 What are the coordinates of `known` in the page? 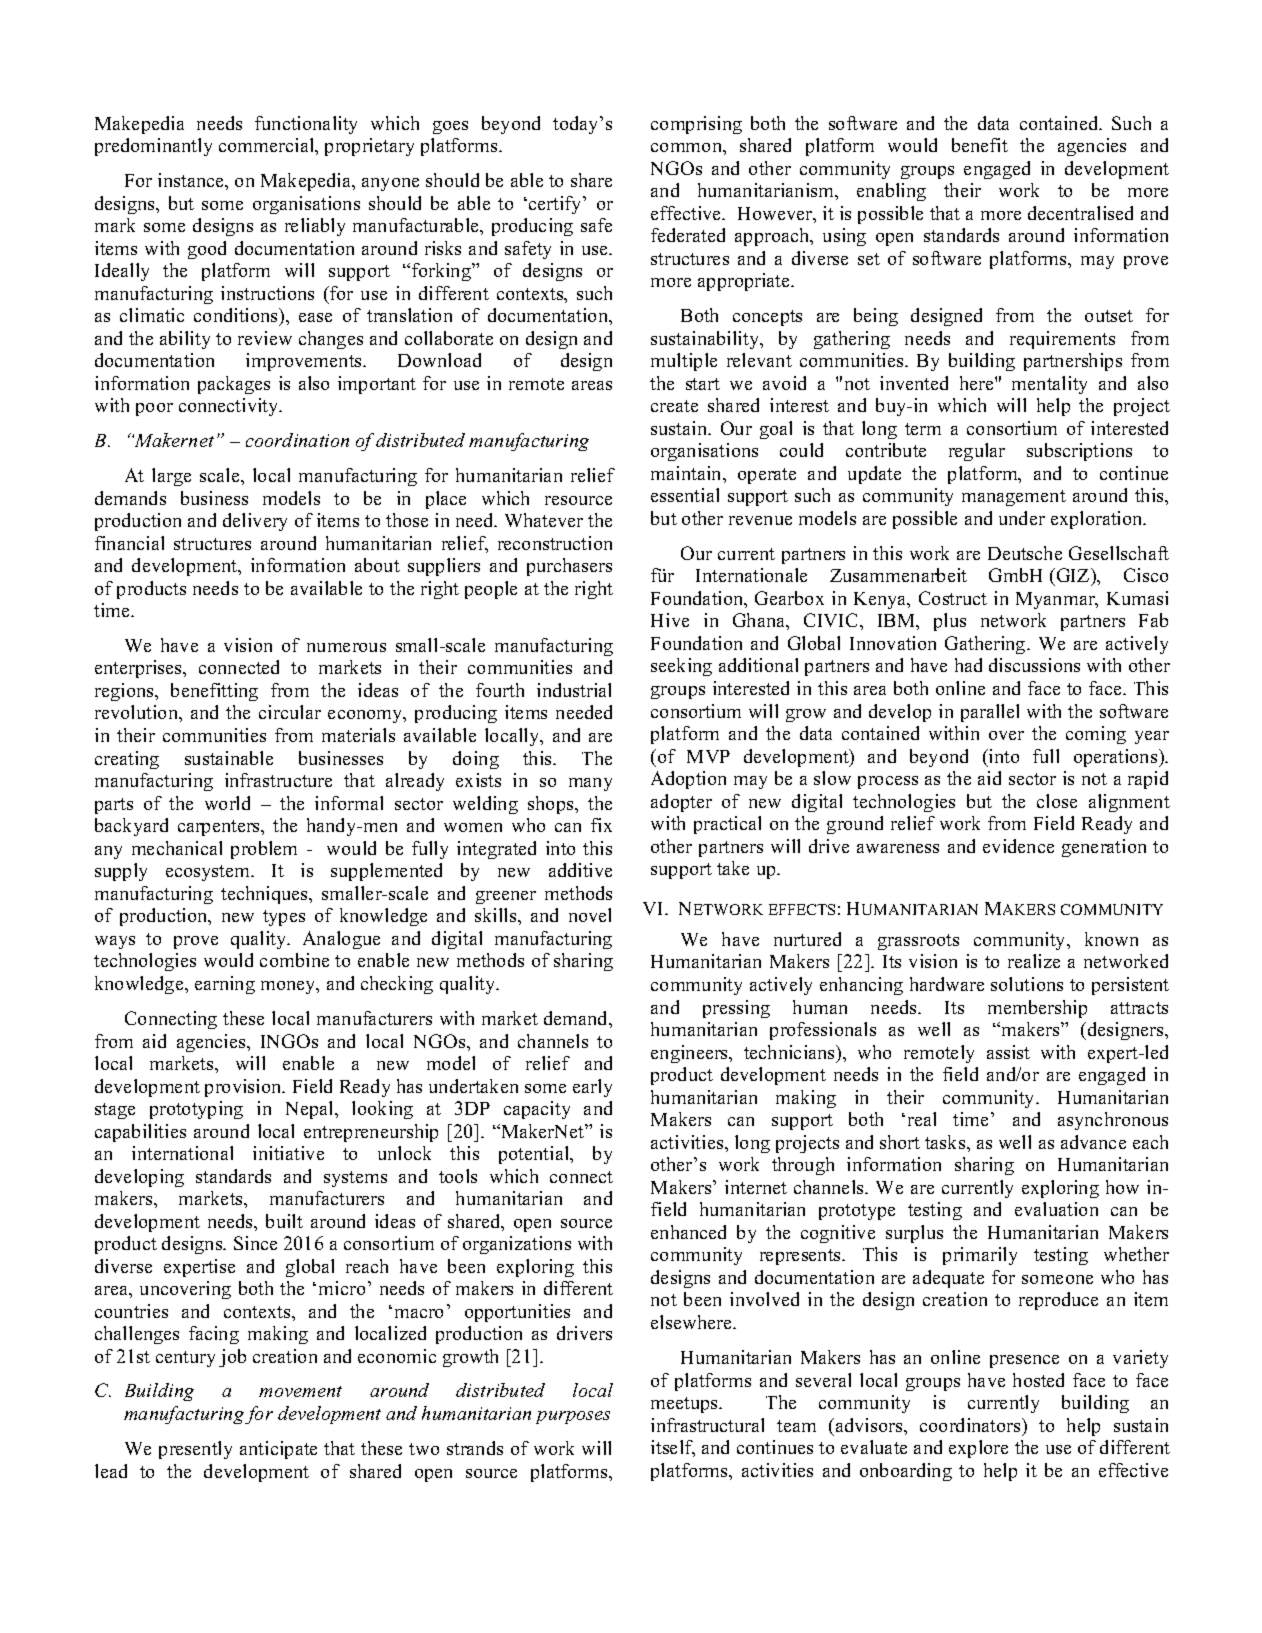 It's located at (1111, 939).
